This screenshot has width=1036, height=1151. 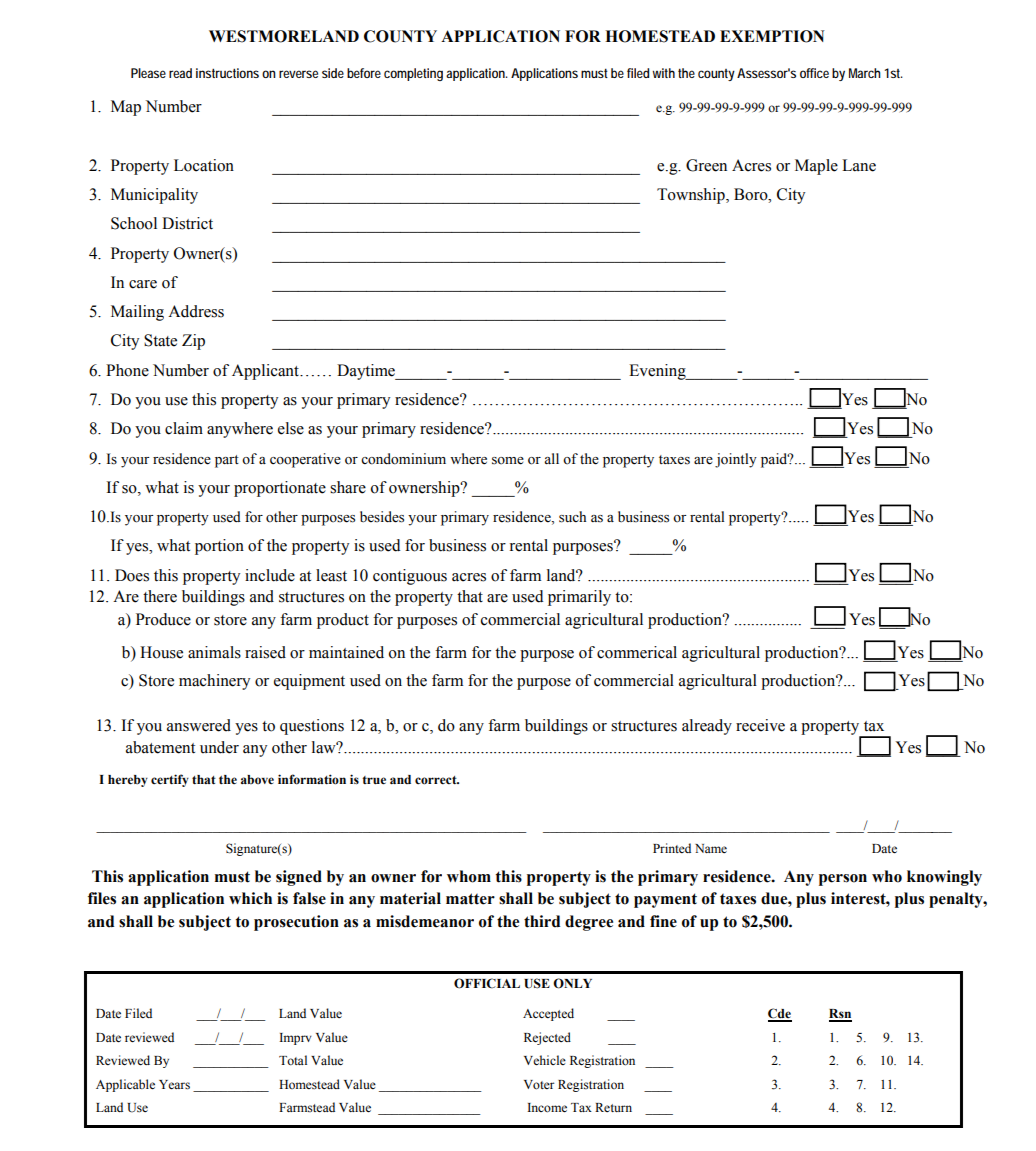 I want to click on instructions, so click(x=227, y=73).
